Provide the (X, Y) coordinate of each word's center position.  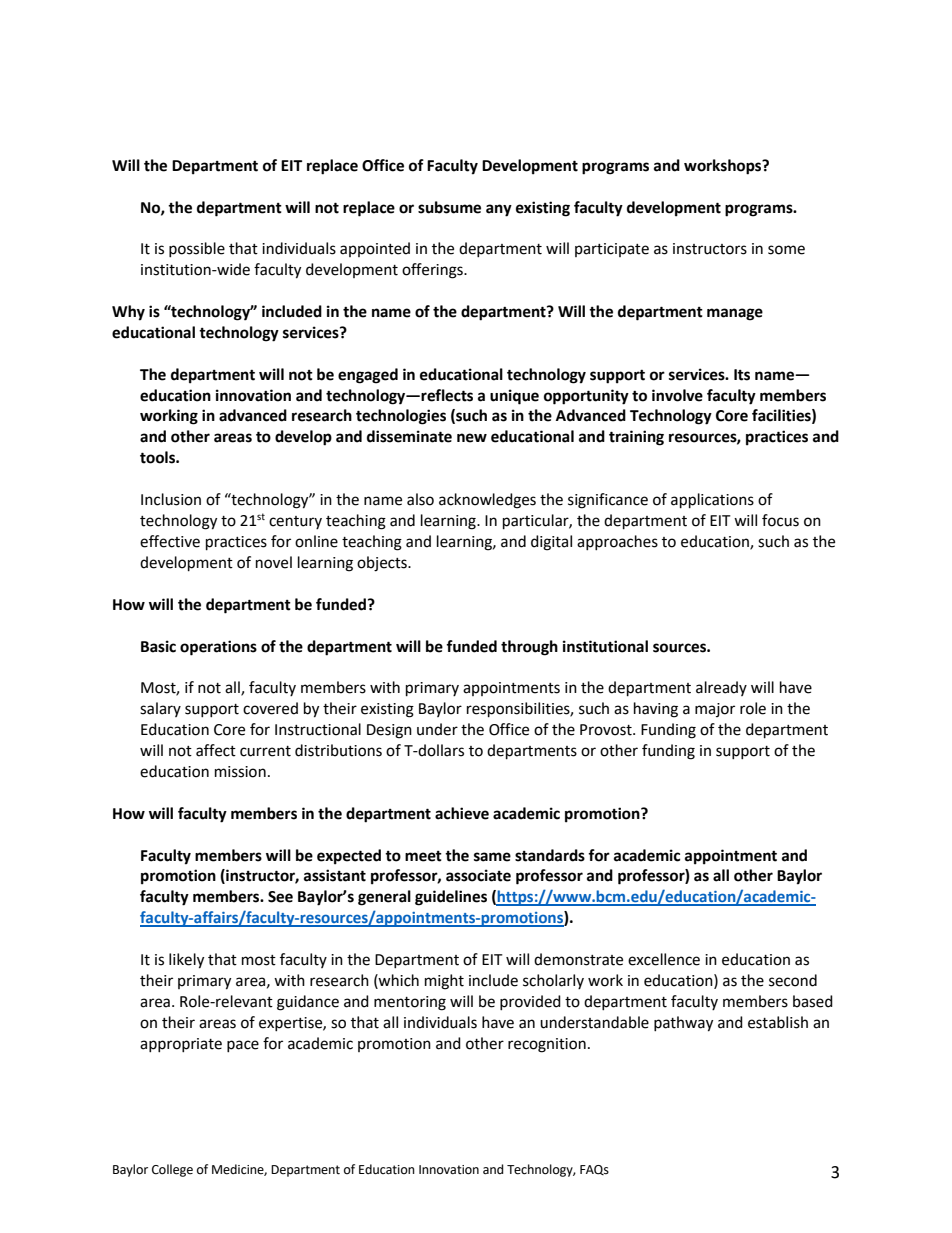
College (172, 1170)
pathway (683, 1024)
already (721, 688)
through (529, 648)
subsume (449, 207)
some (786, 250)
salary (160, 709)
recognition (547, 1045)
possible (197, 249)
